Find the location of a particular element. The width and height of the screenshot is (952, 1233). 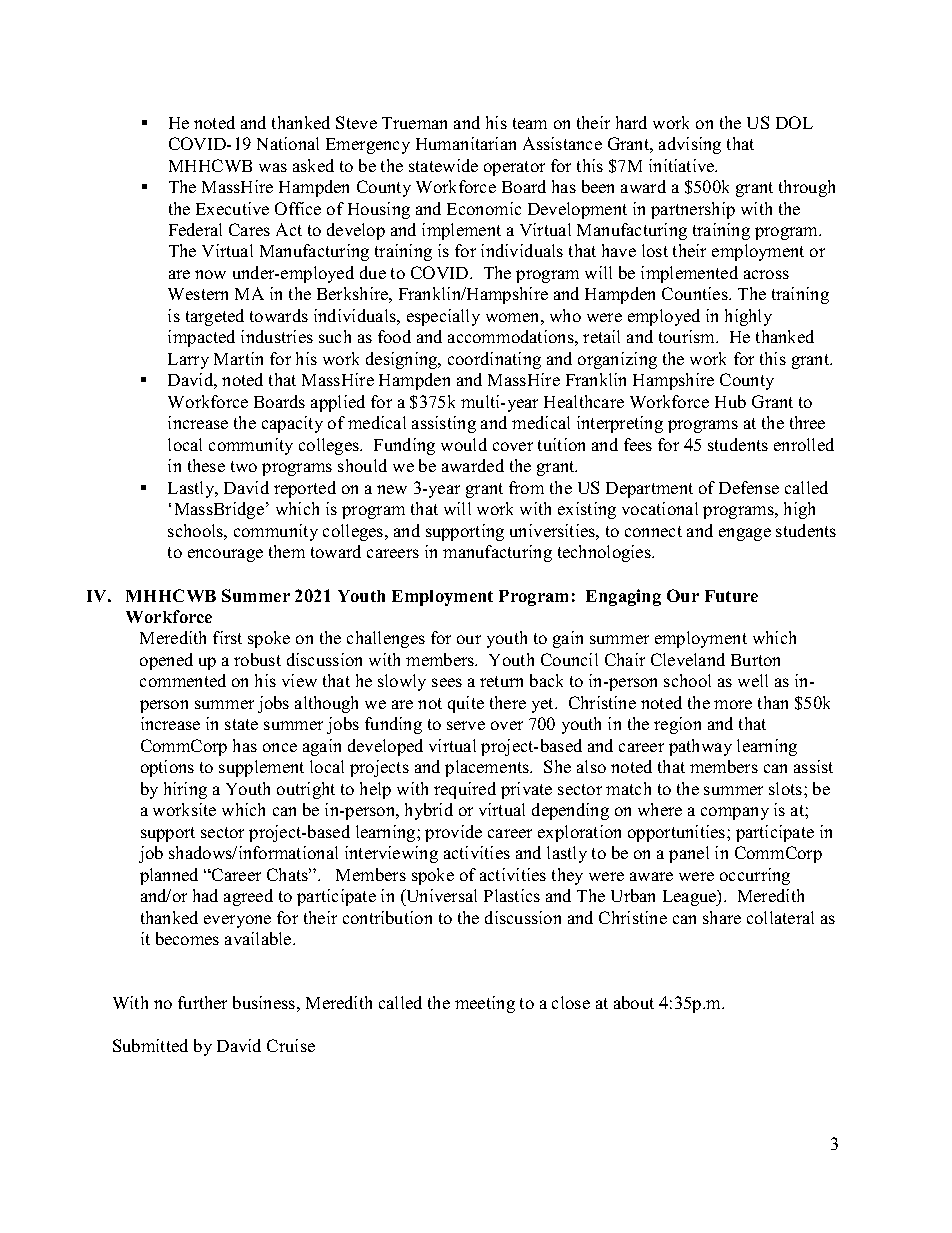

once is located at coordinates (280, 747).
